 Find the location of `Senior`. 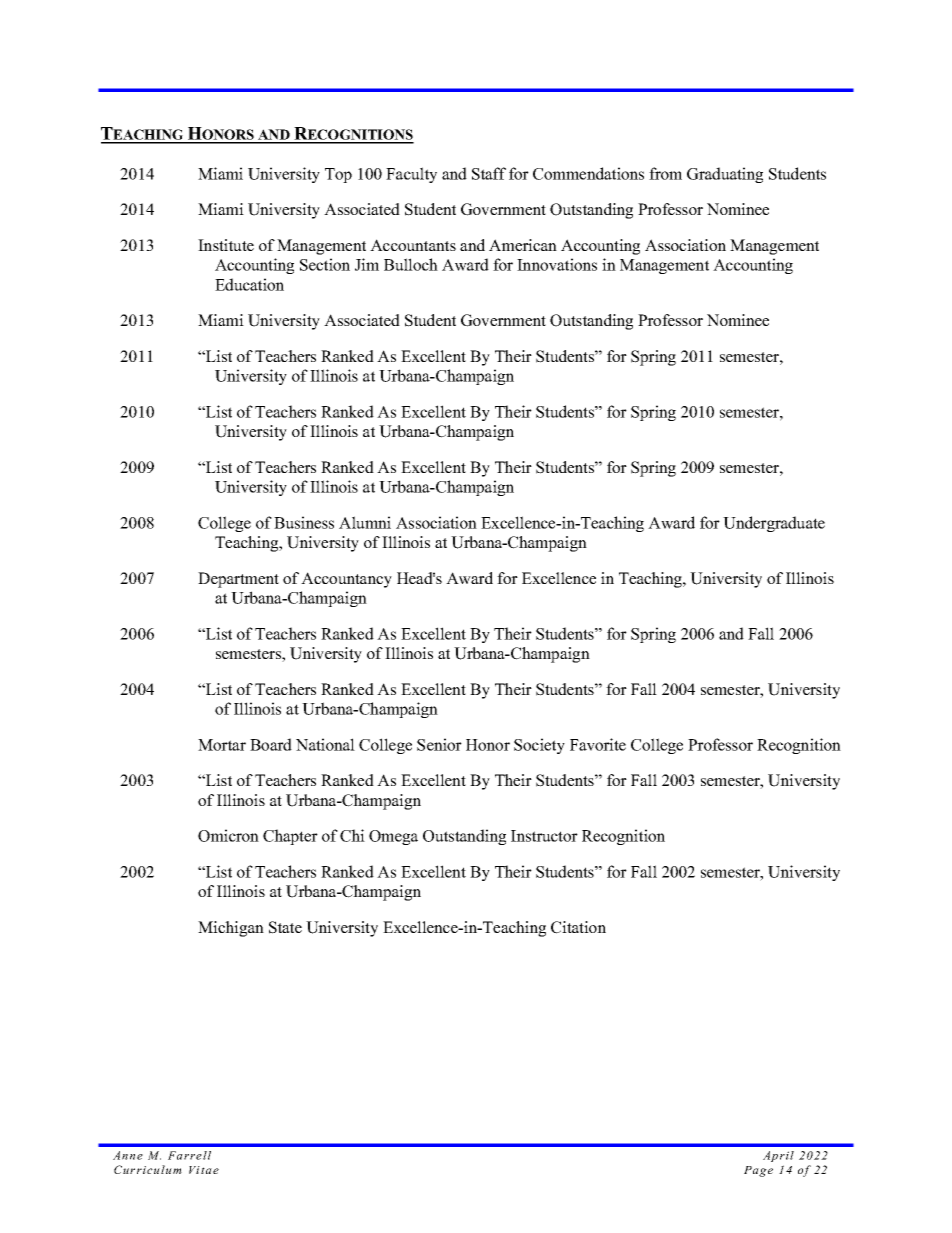

Senior is located at coordinates (439, 744).
